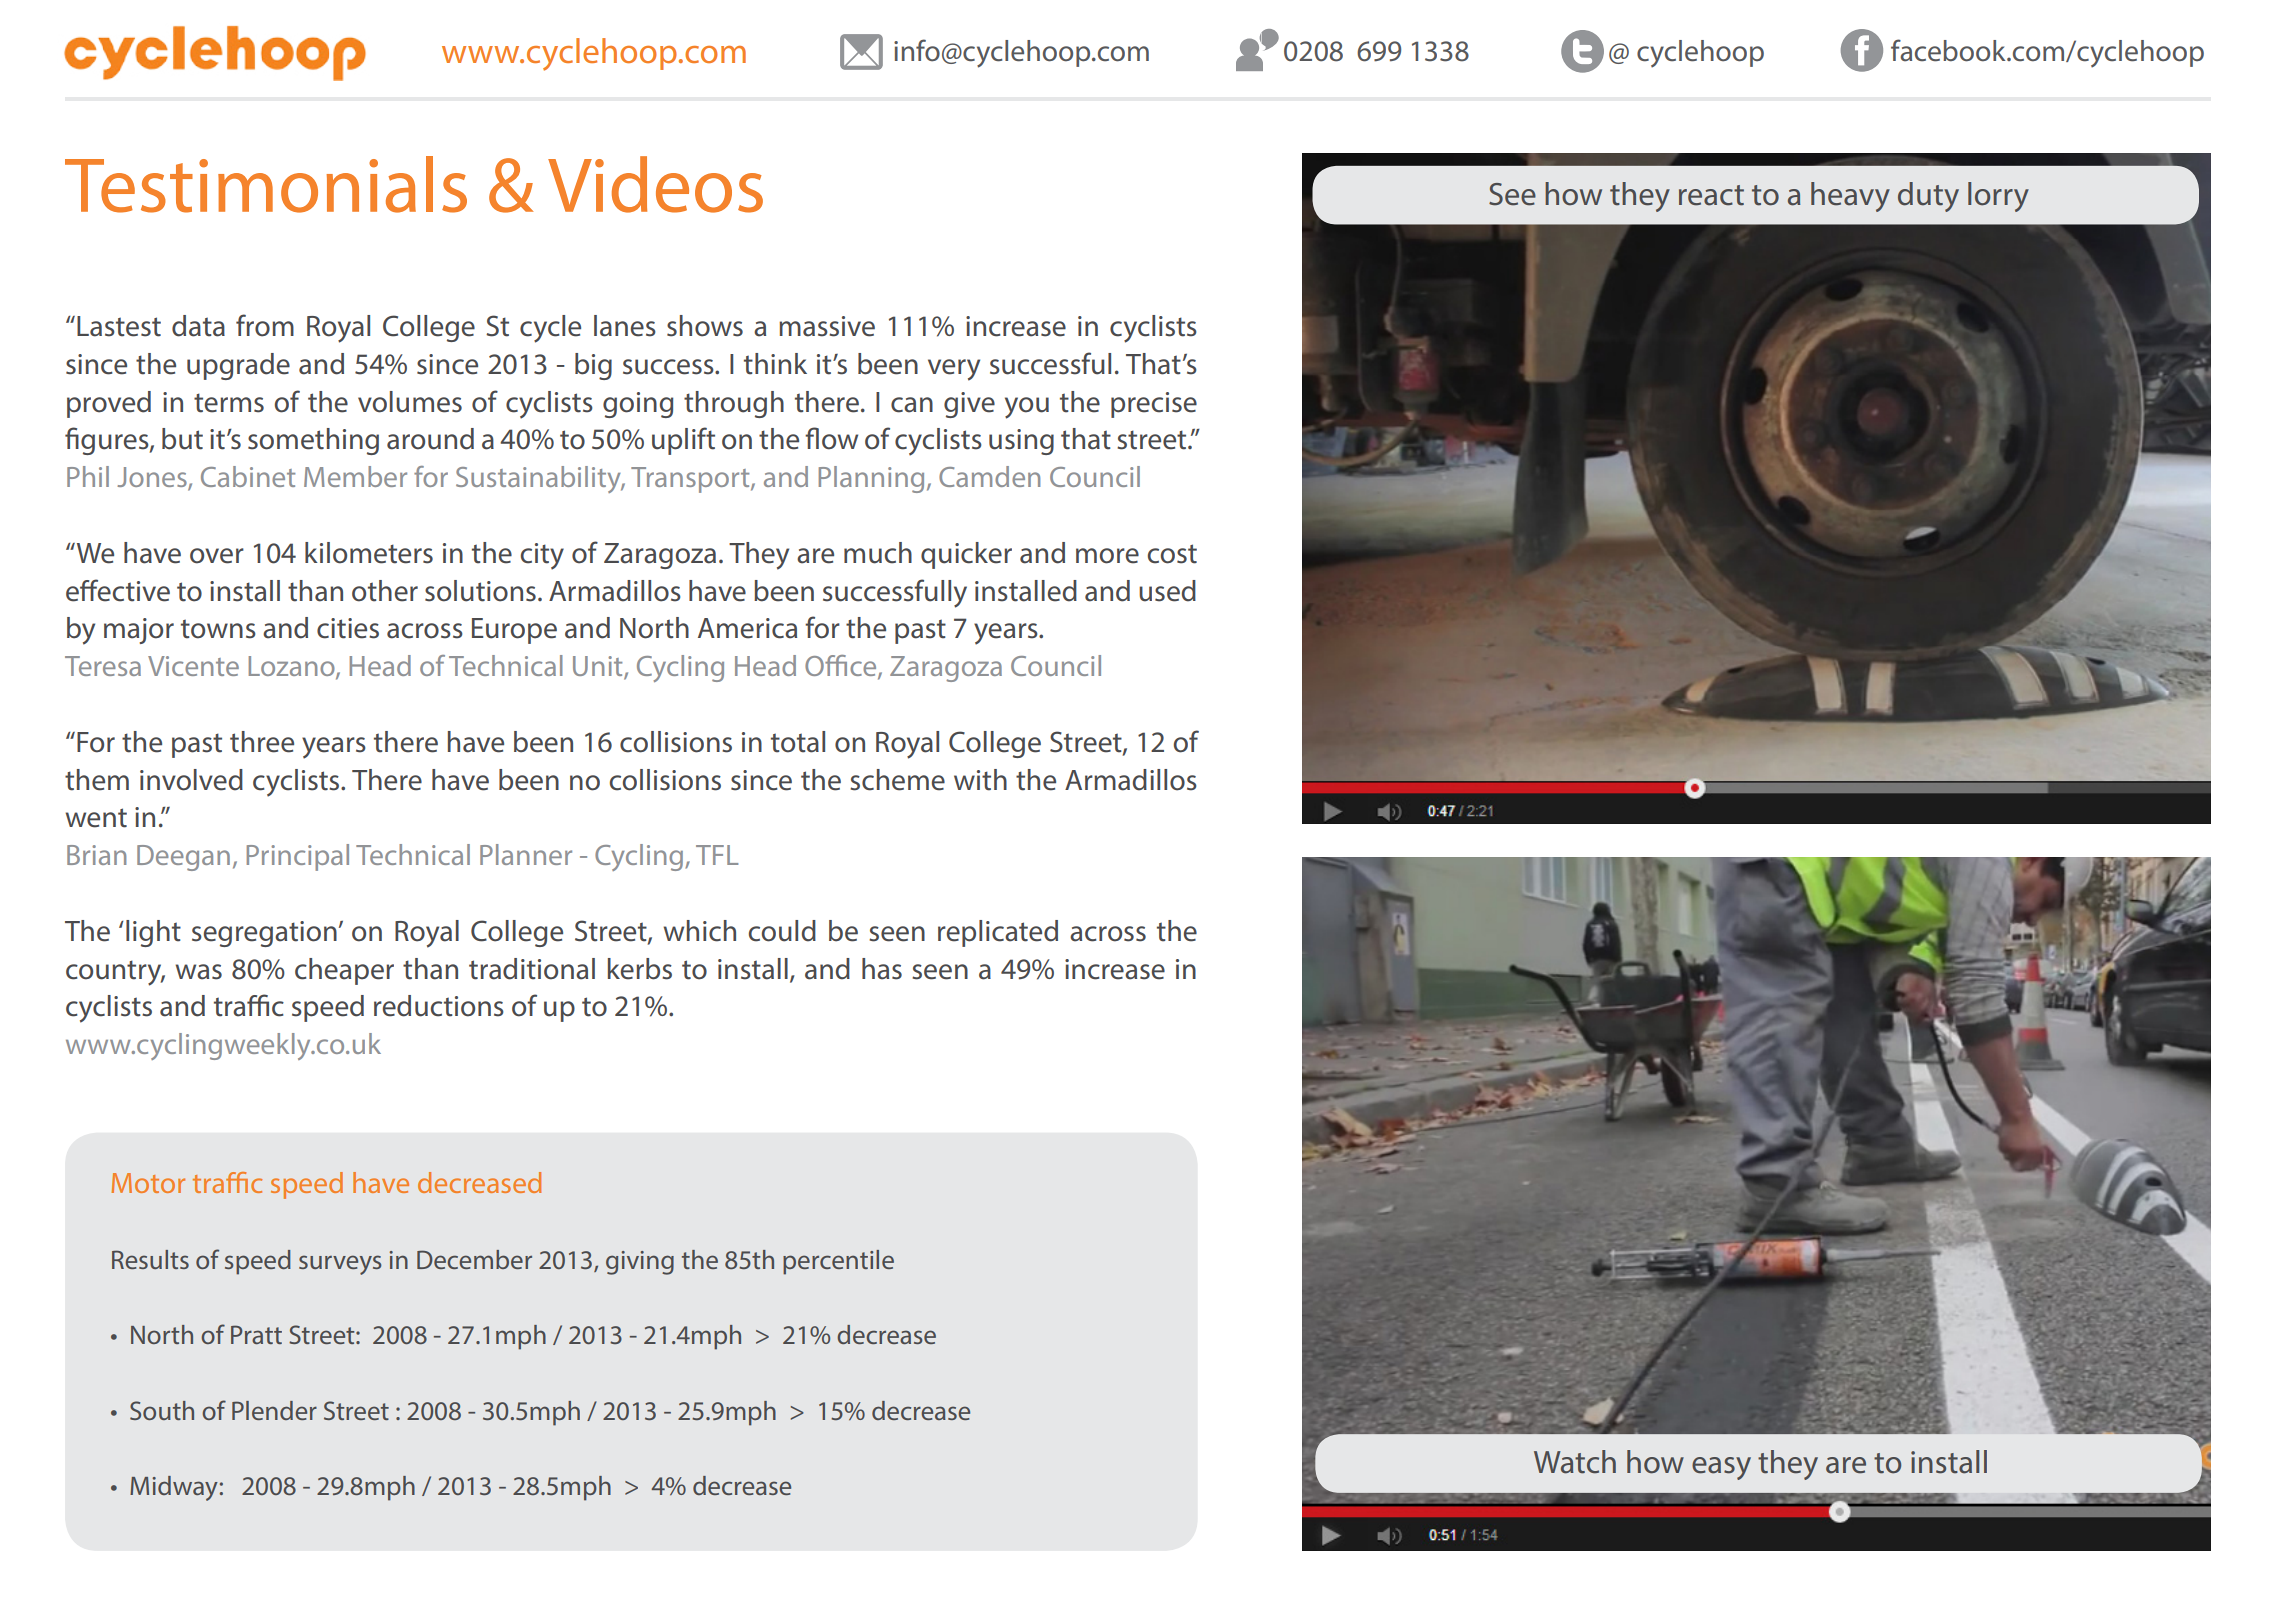 The height and width of the document is (1607, 2273). I want to click on Testimonials, so click(266, 184).
